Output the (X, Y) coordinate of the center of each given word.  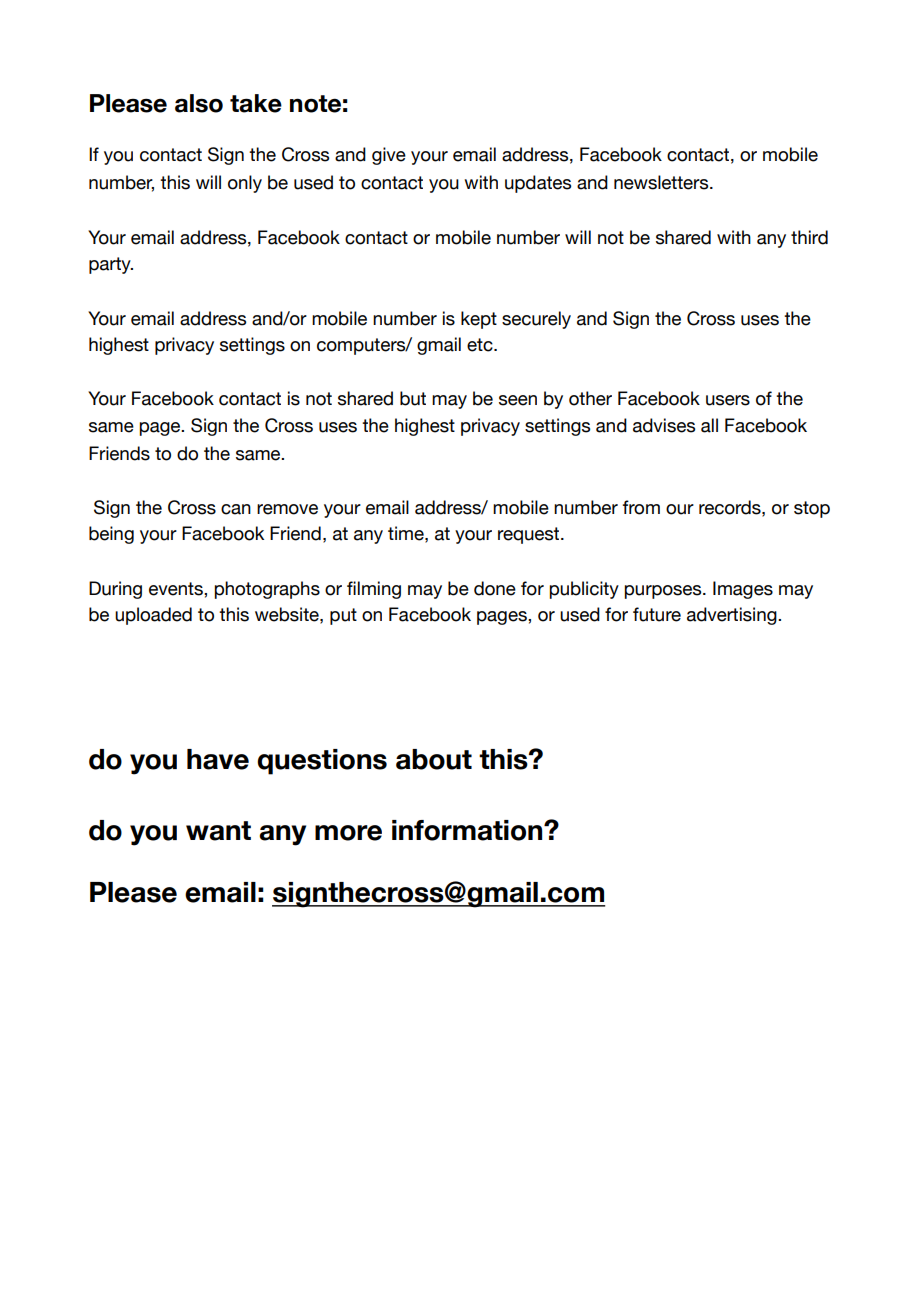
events (177, 589)
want (218, 831)
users (728, 400)
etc (481, 345)
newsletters (662, 182)
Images (743, 590)
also (199, 103)
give (389, 156)
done (495, 588)
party (111, 265)
